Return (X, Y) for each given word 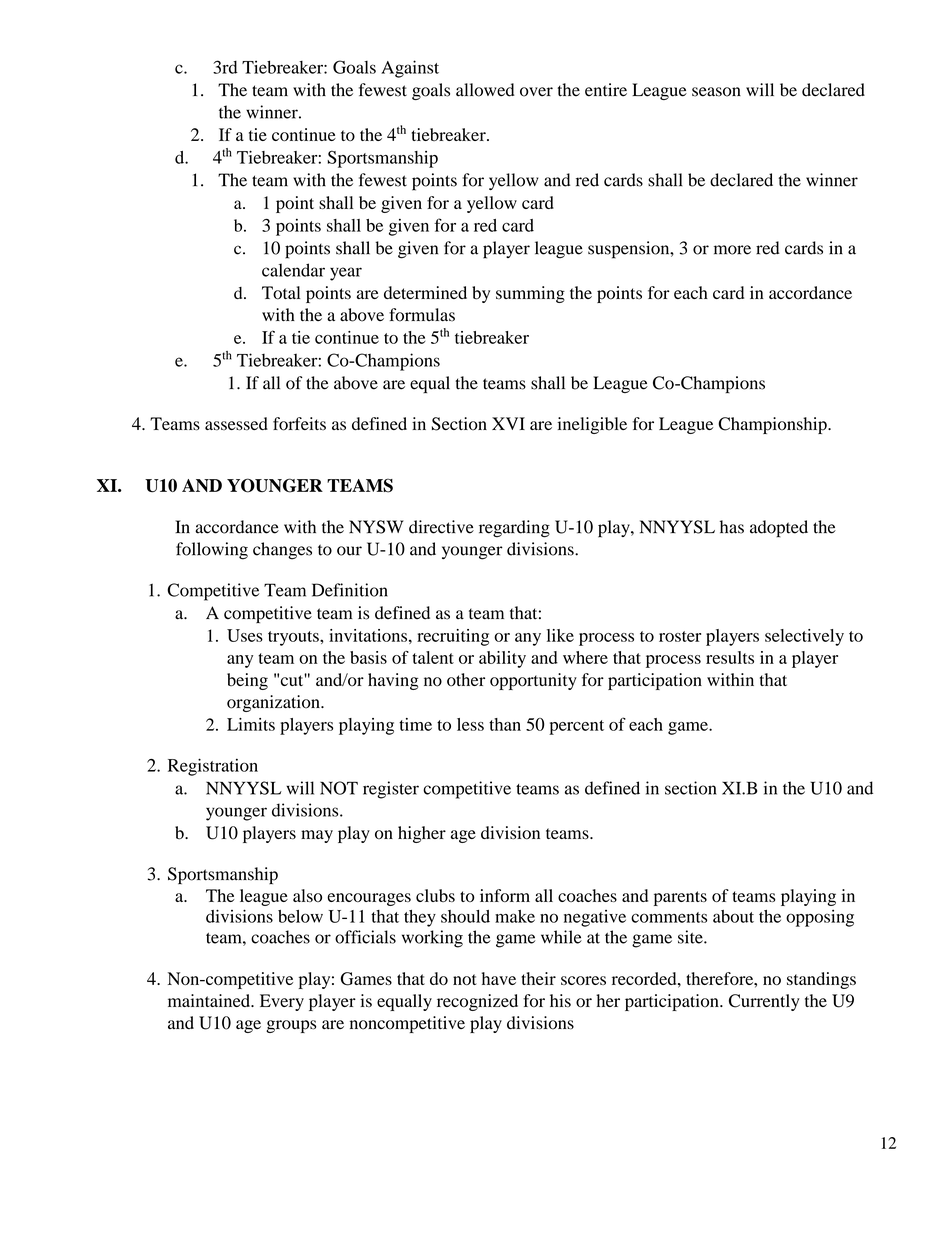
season (716, 92)
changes (282, 551)
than (505, 724)
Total (281, 293)
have (499, 978)
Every (282, 1002)
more (732, 250)
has (732, 527)
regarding (514, 529)
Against (410, 69)
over (536, 92)
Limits (251, 724)
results (730, 657)
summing (530, 294)
